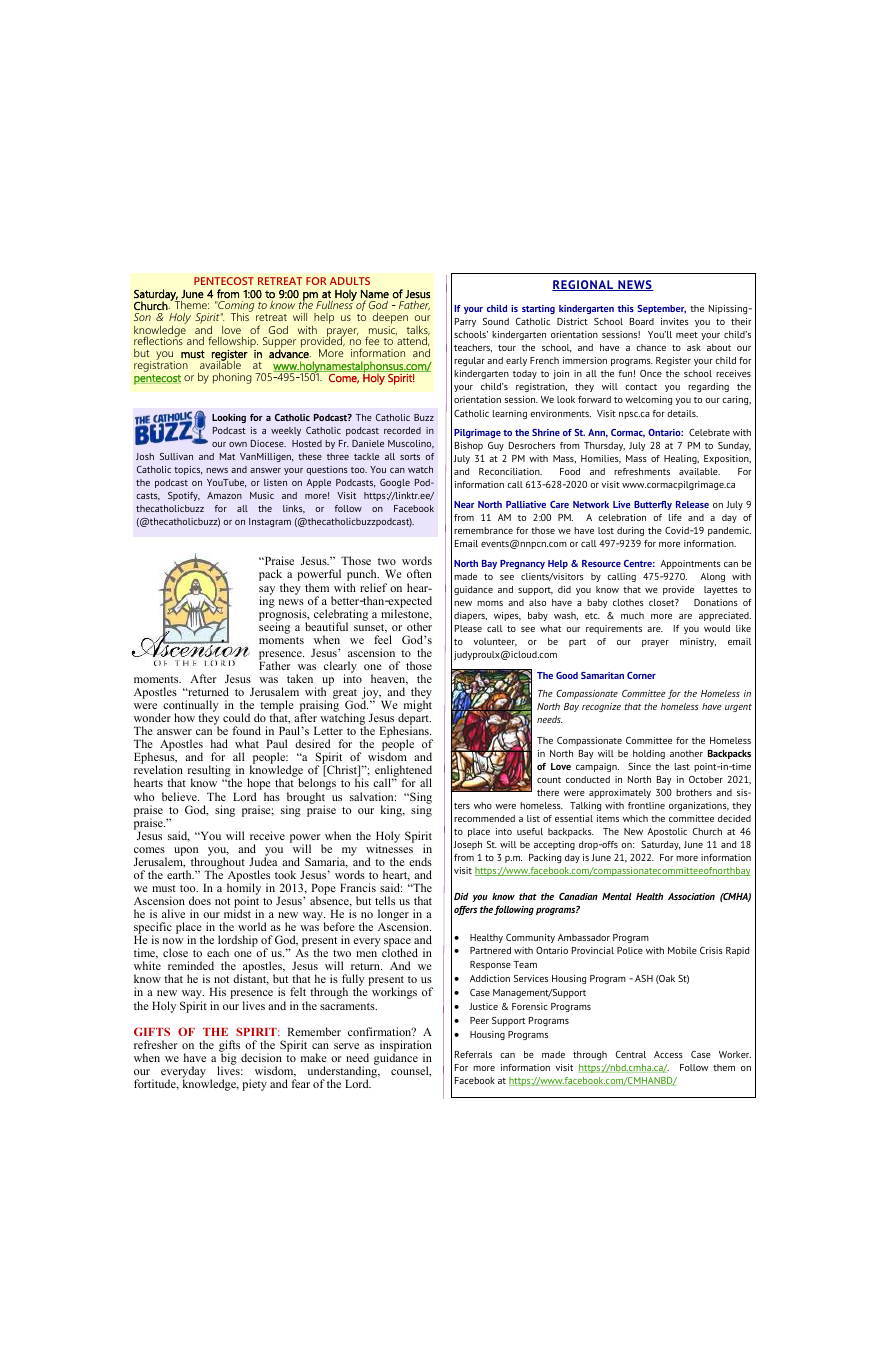 The height and width of the screenshot is (1372, 887). Describe the element at coordinates (661, 309) in the screenshot. I see `September` at that location.
